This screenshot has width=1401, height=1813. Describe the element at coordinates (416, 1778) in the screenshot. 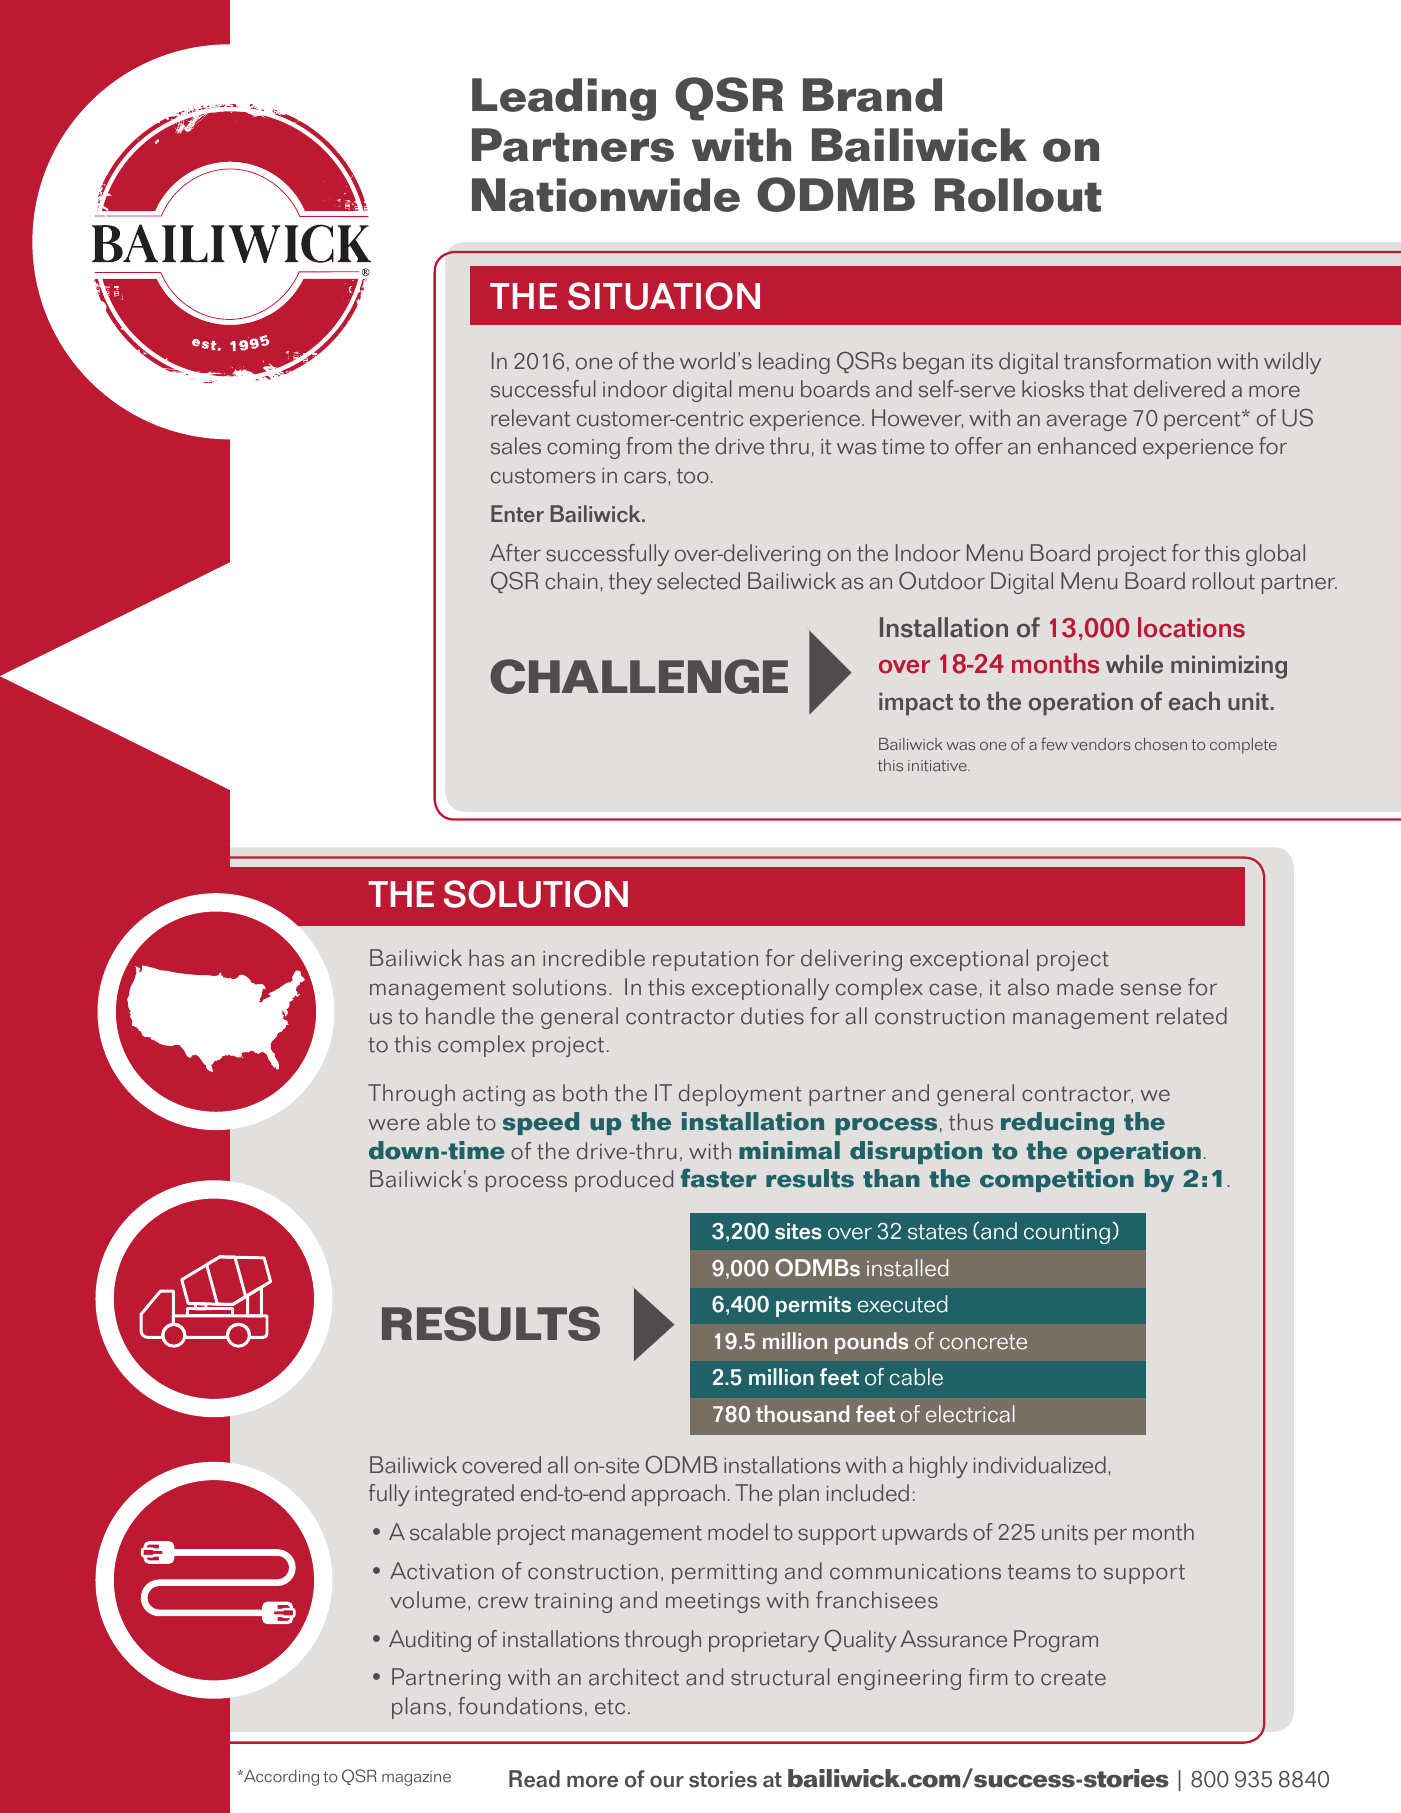

I see `magazine` at that location.
